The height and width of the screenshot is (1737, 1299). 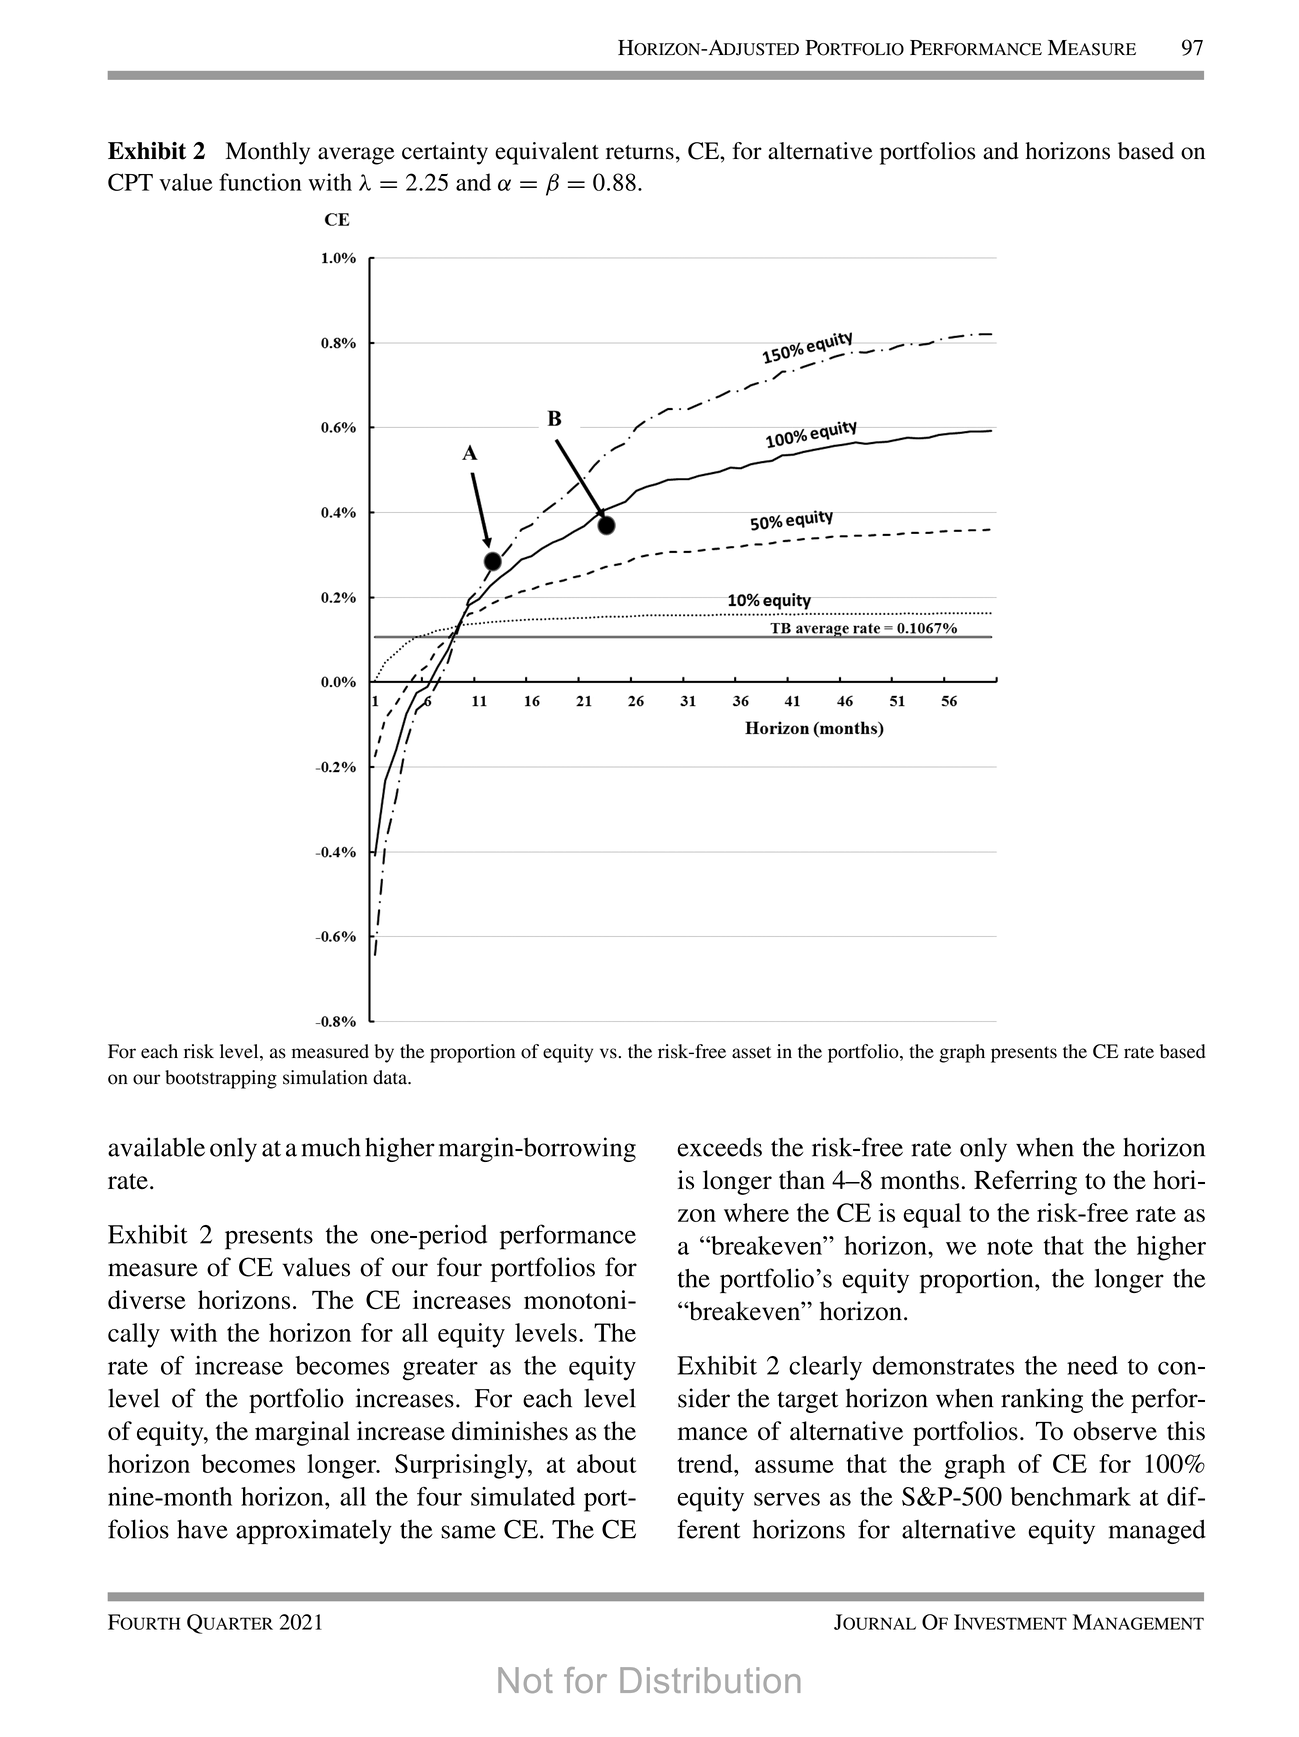 What do you see at coordinates (751, 1052) in the screenshot?
I see `asset` at bounding box center [751, 1052].
